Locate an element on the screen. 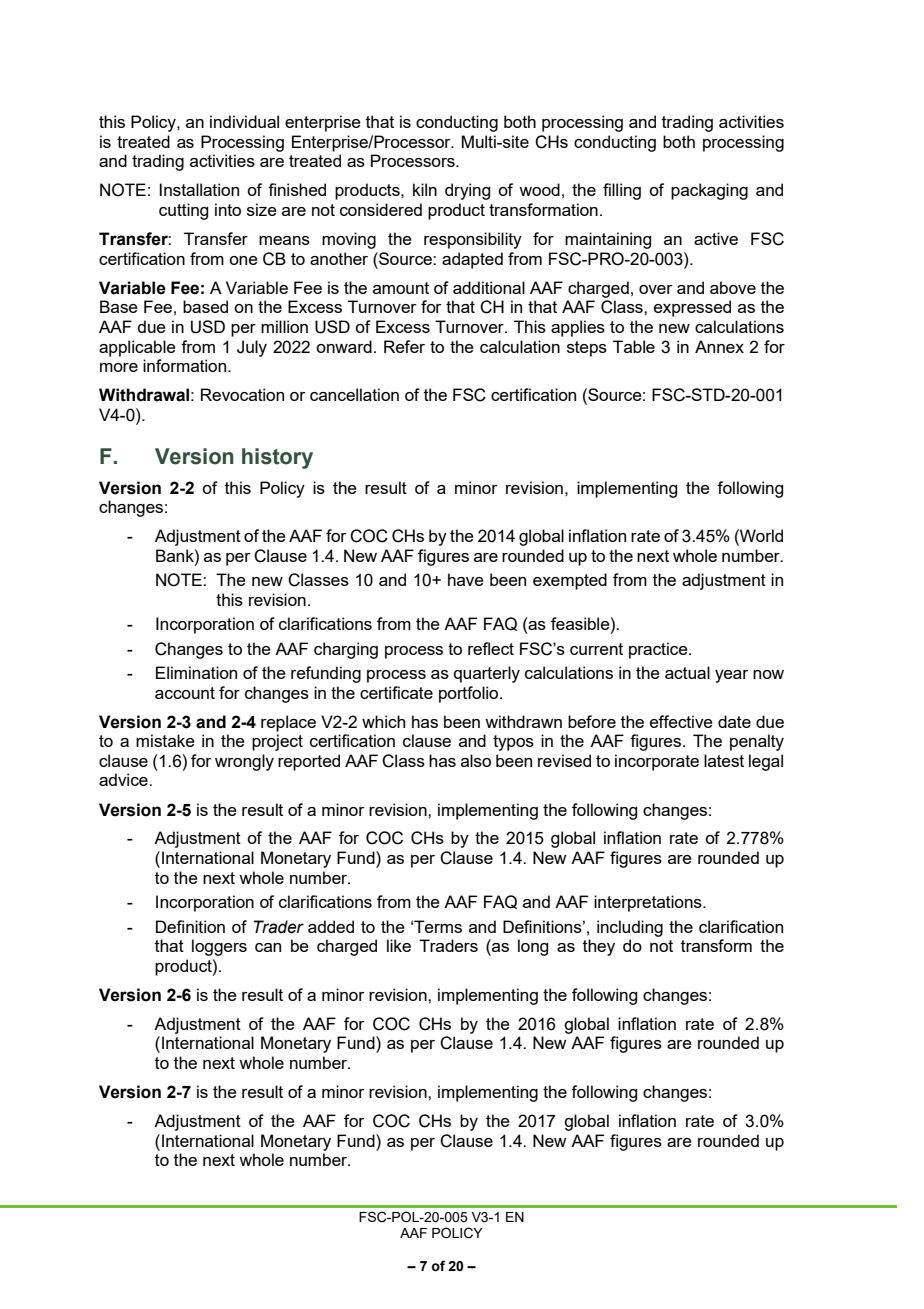  individual is located at coordinates (244, 121).
